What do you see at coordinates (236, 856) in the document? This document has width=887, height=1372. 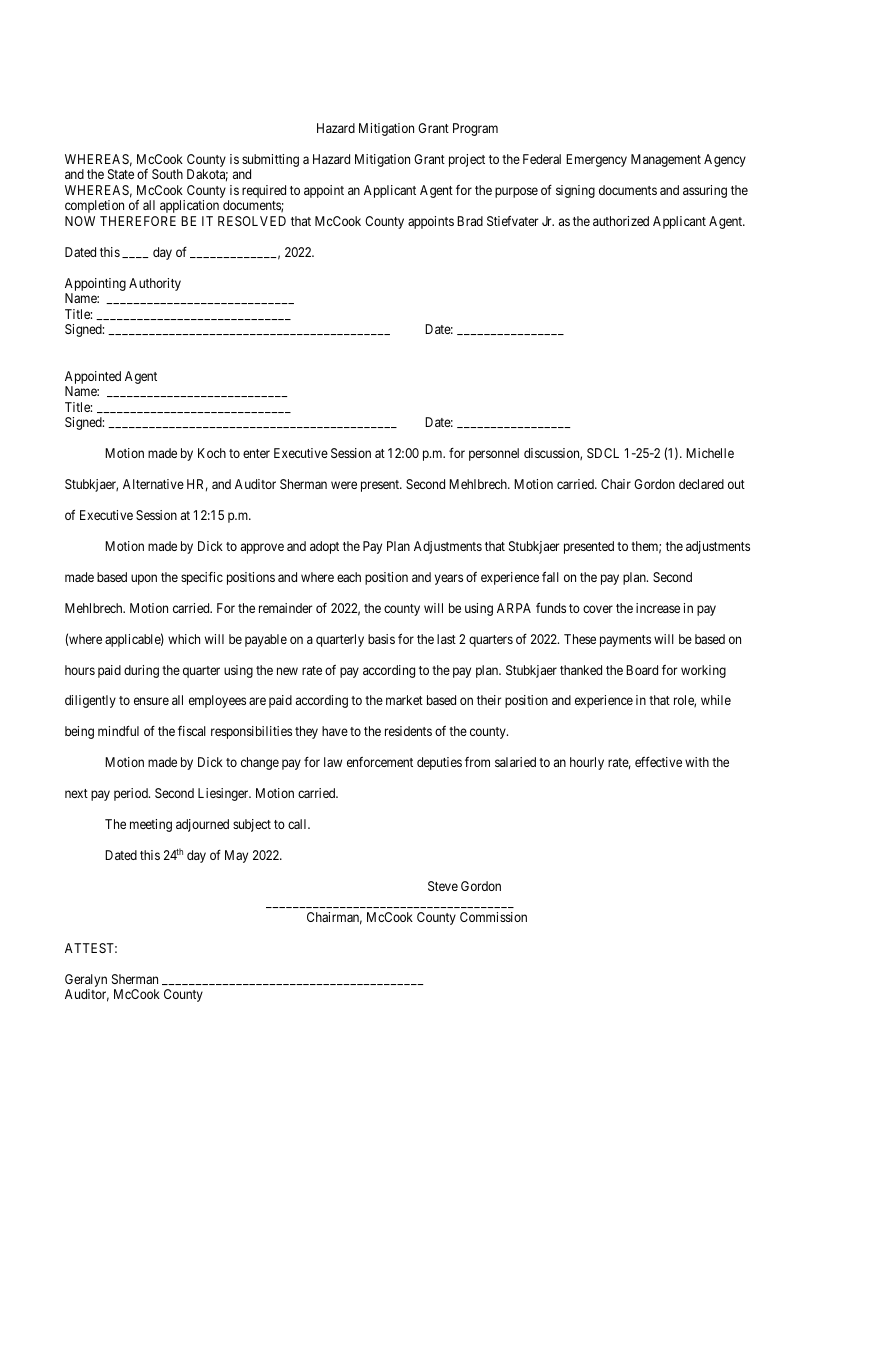 I see `May` at bounding box center [236, 856].
